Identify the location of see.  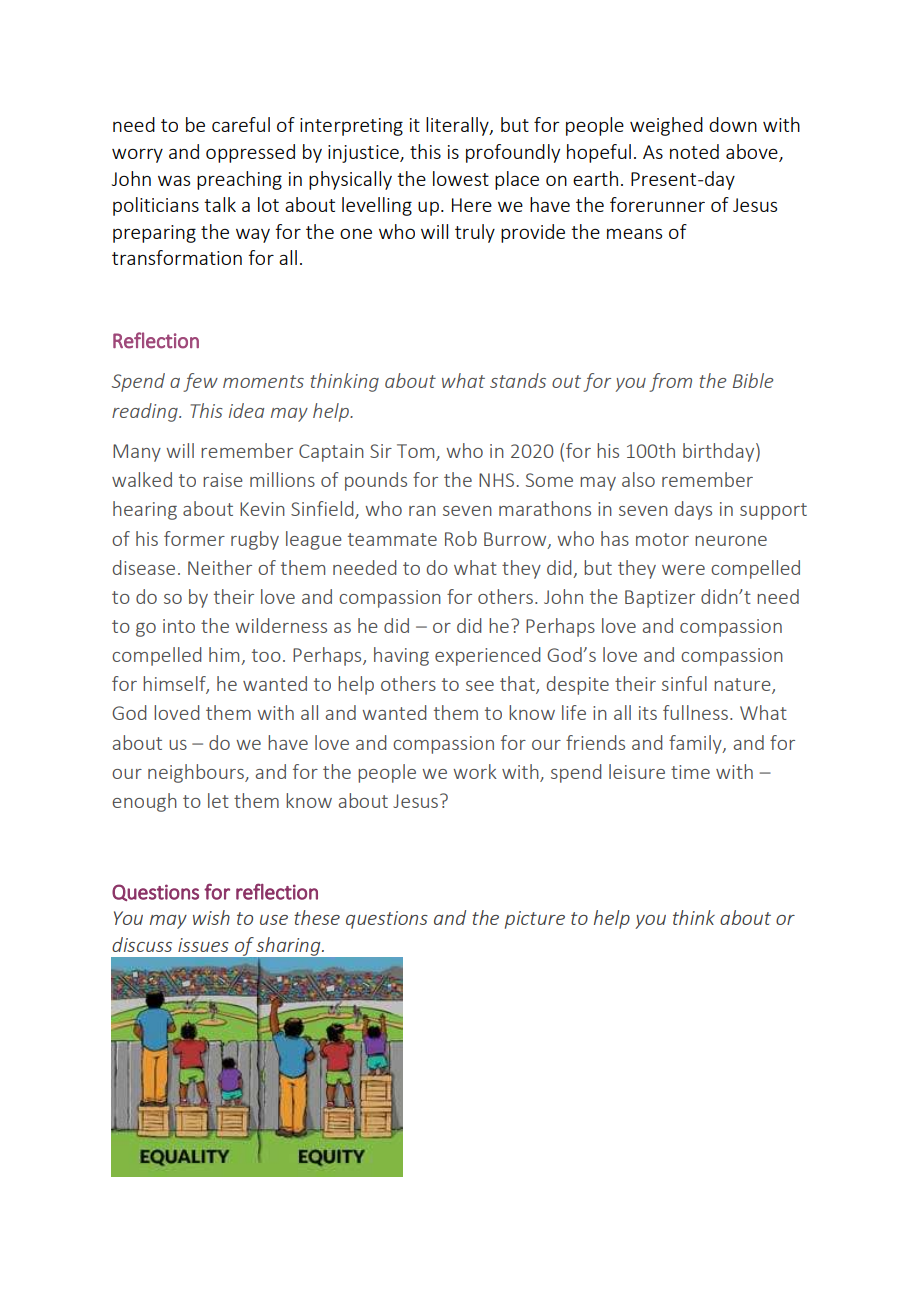
(480, 686).
